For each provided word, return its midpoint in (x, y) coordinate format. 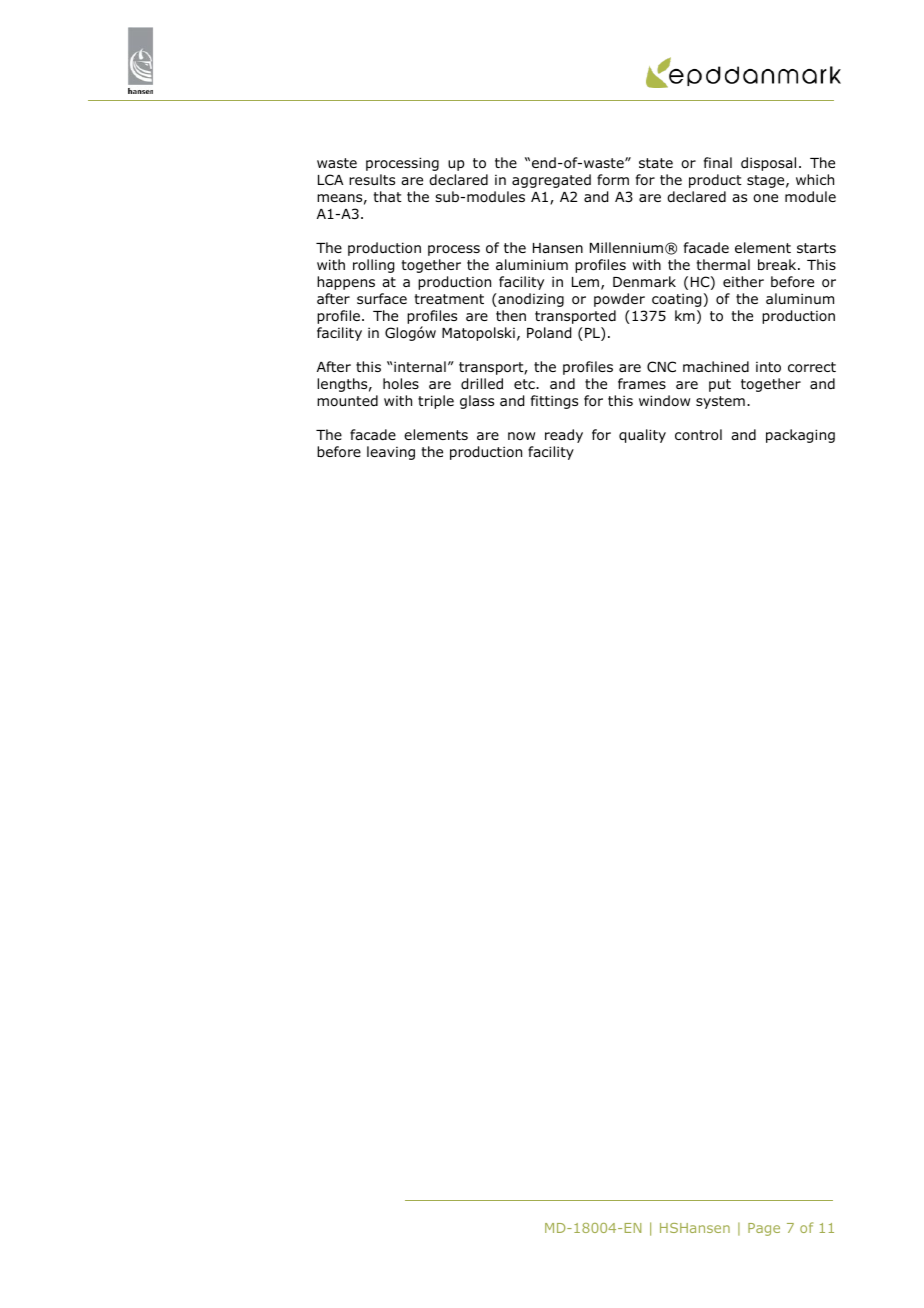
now (521, 436)
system (720, 402)
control (698, 435)
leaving (391, 453)
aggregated (551, 181)
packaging (800, 436)
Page (764, 1229)
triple (436, 402)
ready (564, 436)
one (765, 198)
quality (642, 436)
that (387, 196)
